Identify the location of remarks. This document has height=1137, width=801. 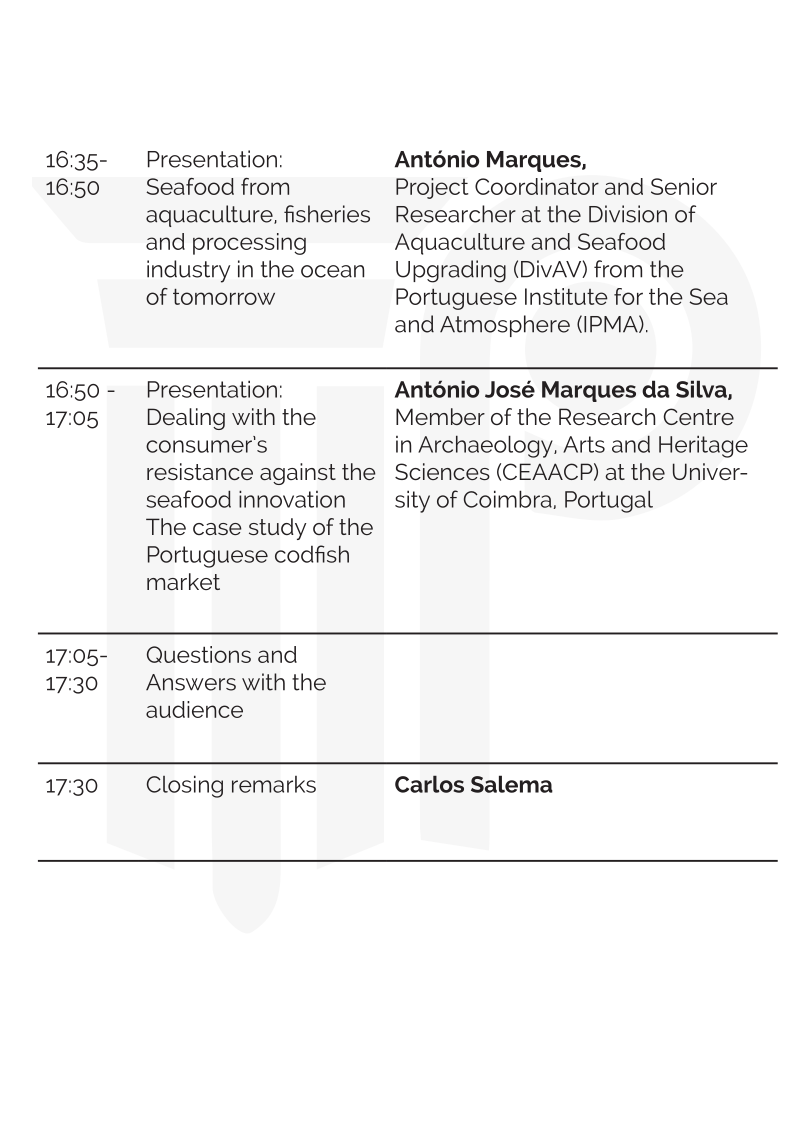
(274, 784).
